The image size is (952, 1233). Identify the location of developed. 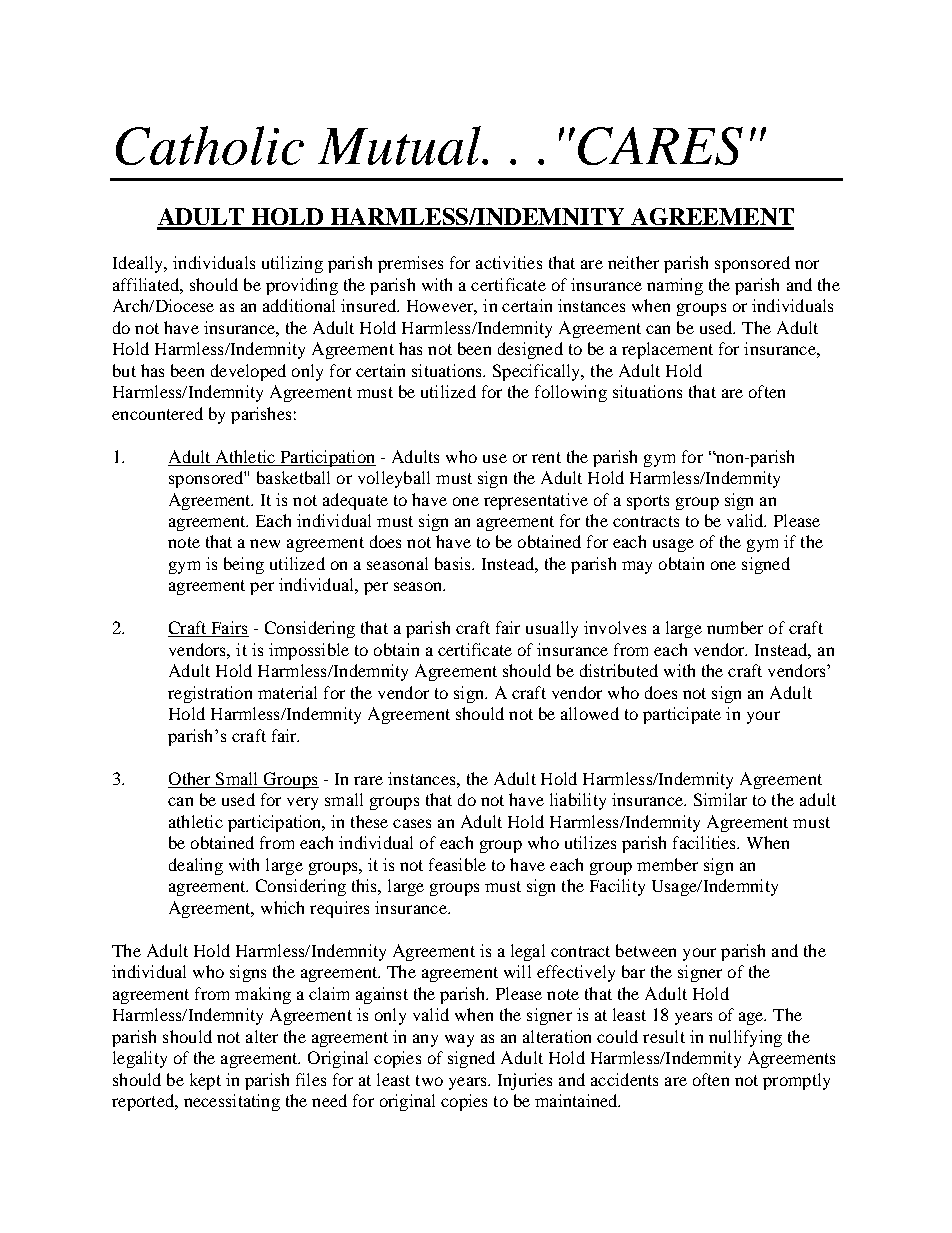
(248, 372).
